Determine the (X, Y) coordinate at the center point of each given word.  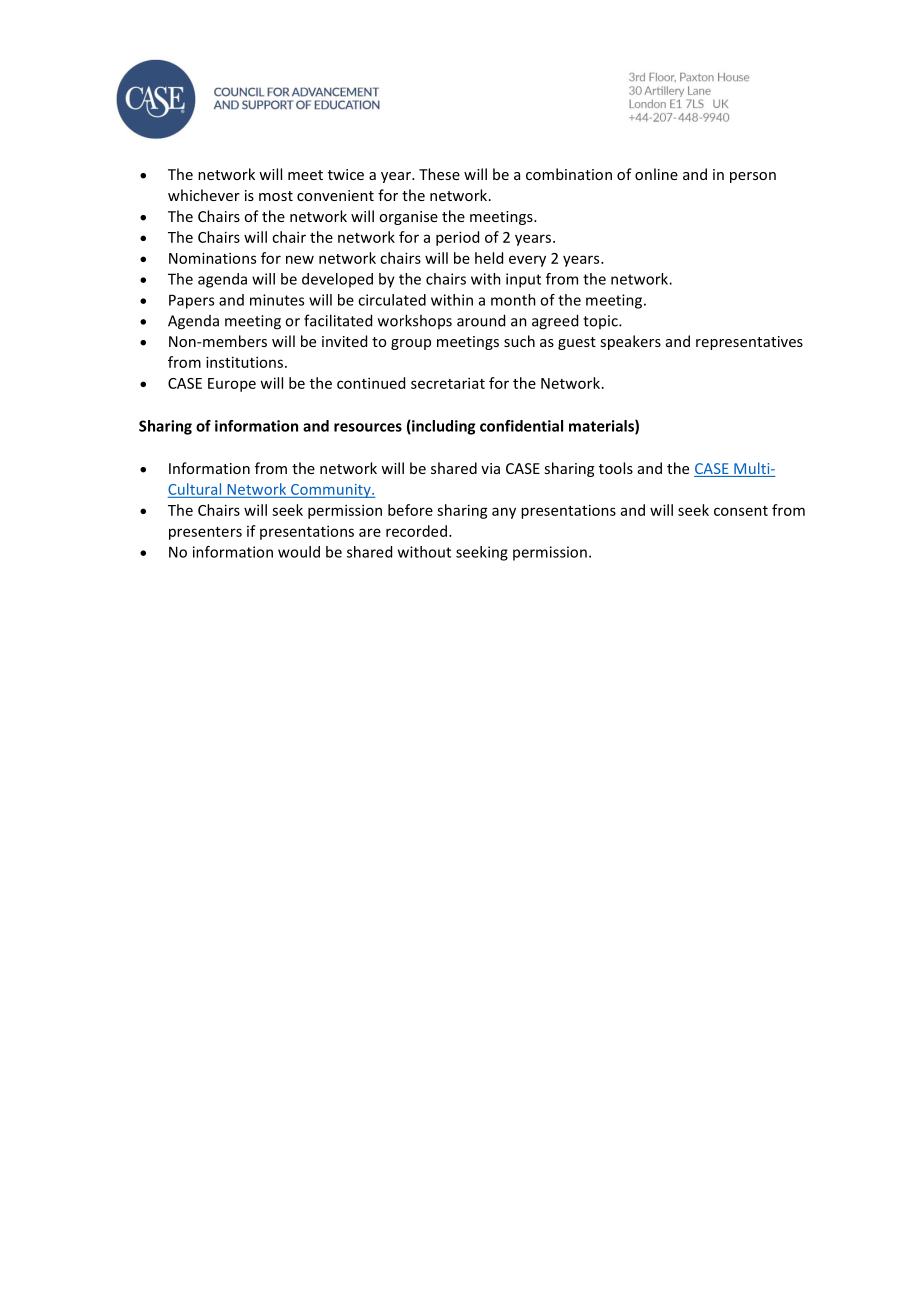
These (439, 174)
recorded (416, 531)
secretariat (448, 383)
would (299, 552)
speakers (630, 342)
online (656, 174)
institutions (244, 362)
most (276, 196)
